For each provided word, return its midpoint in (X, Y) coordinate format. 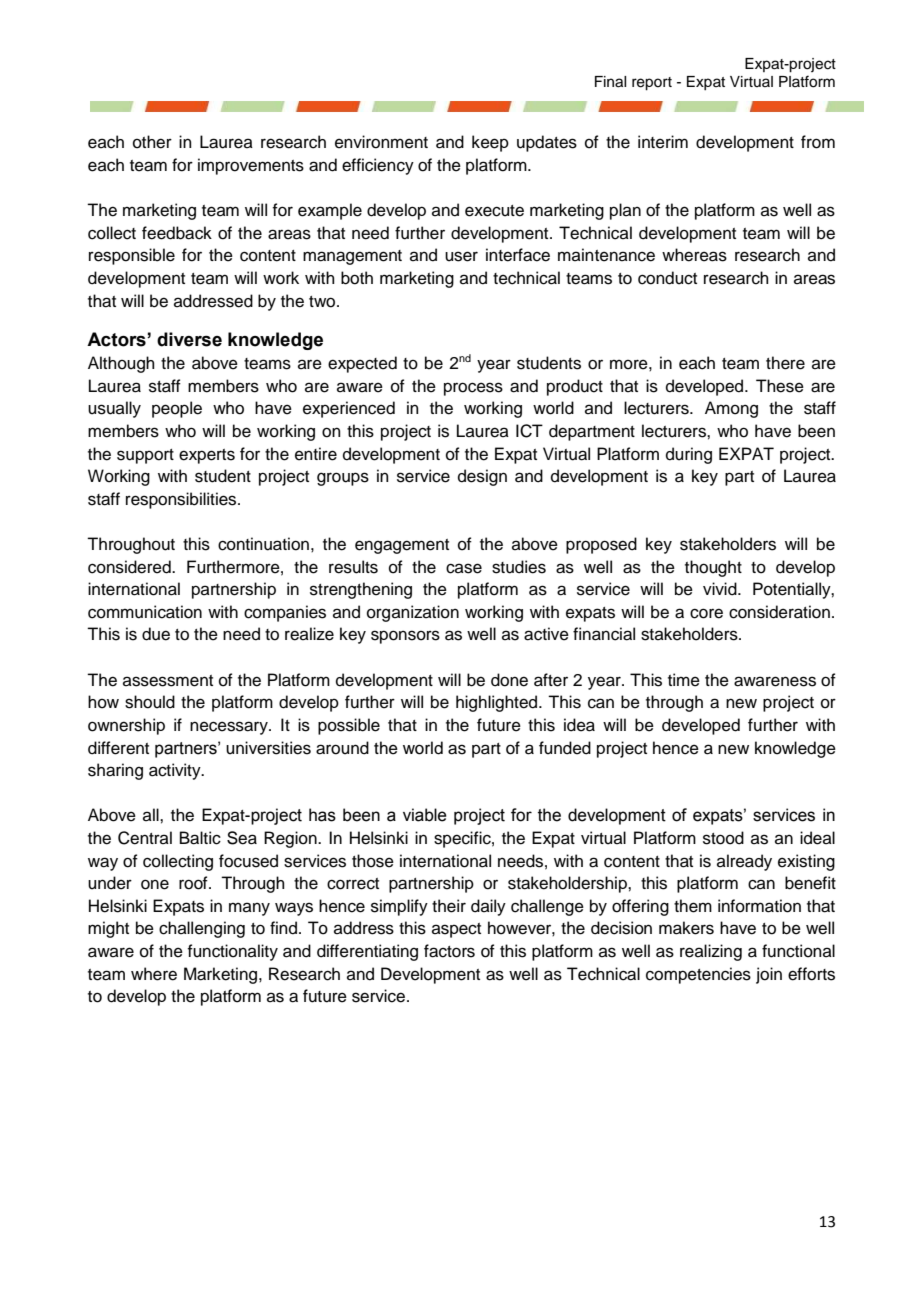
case (464, 568)
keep (490, 143)
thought (713, 568)
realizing (711, 952)
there (785, 363)
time (684, 680)
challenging (202, 929)
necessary (230, 728)
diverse (189, 339)
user (461, 256)
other (152, 142)
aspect (456, 930)
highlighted (498, 703)
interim (663, 142)
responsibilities (182, 500)
